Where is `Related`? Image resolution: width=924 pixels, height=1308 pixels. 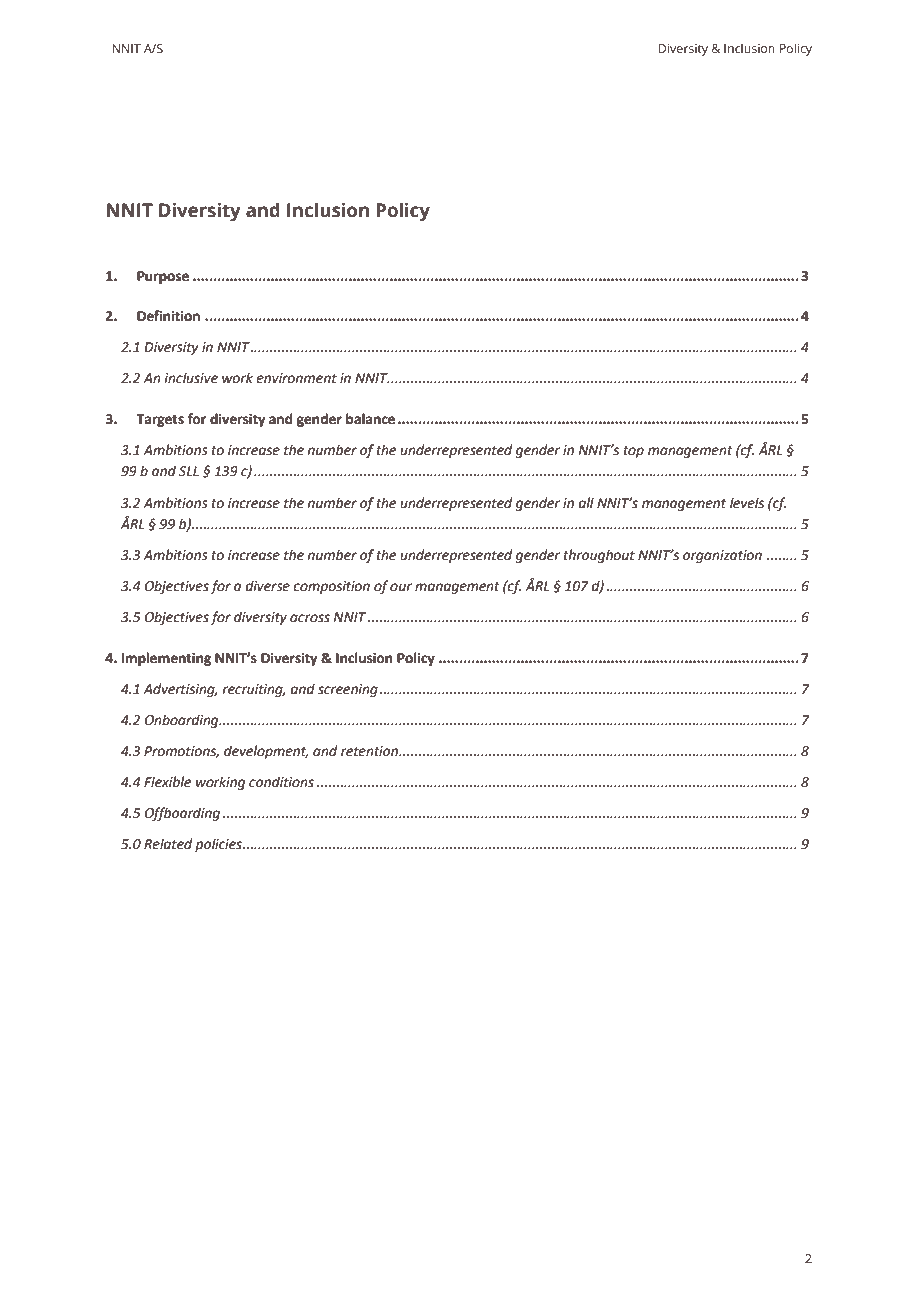 Related is located at coordinates (168, 844).
